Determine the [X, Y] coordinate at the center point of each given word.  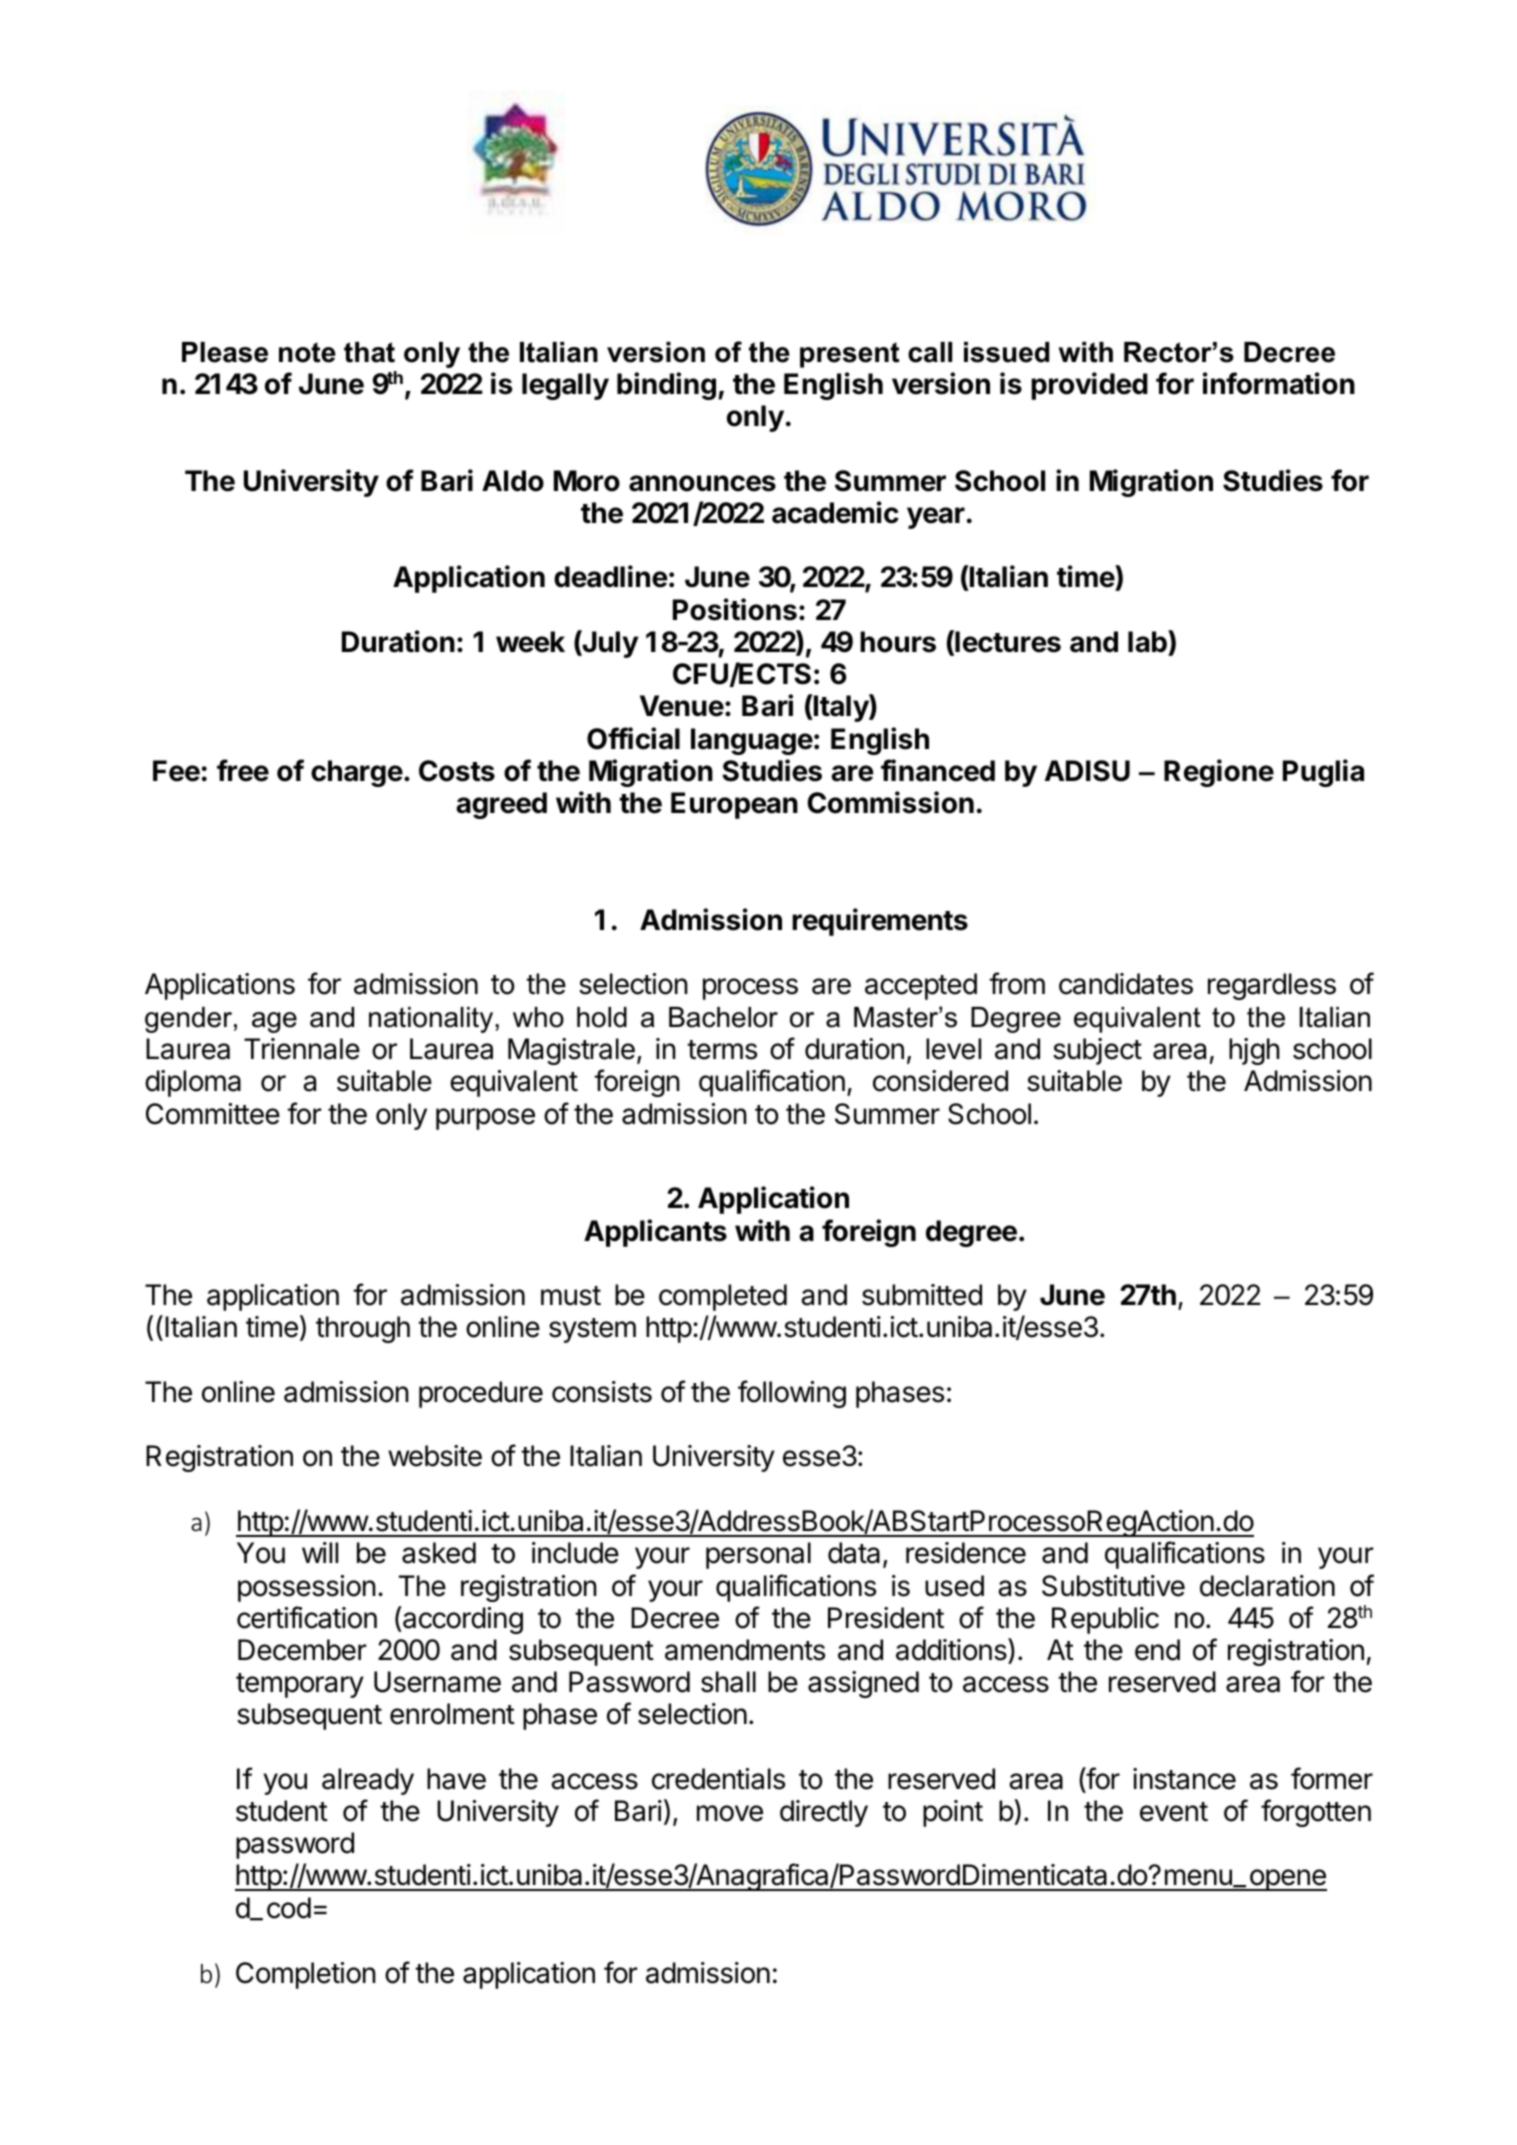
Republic [1105, 1620]
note [307, 352]
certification [307, 1617]
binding [666, 386]
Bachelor [723, 1017]
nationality [432, 1020]
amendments [745, 1650]
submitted [922, 1295]
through [363, 1329]
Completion [306, 1975]
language [752, 741]
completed [723, 1297]
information [1279, 383]
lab [1148, 641]
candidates [1126, 984]
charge [357, 773]
